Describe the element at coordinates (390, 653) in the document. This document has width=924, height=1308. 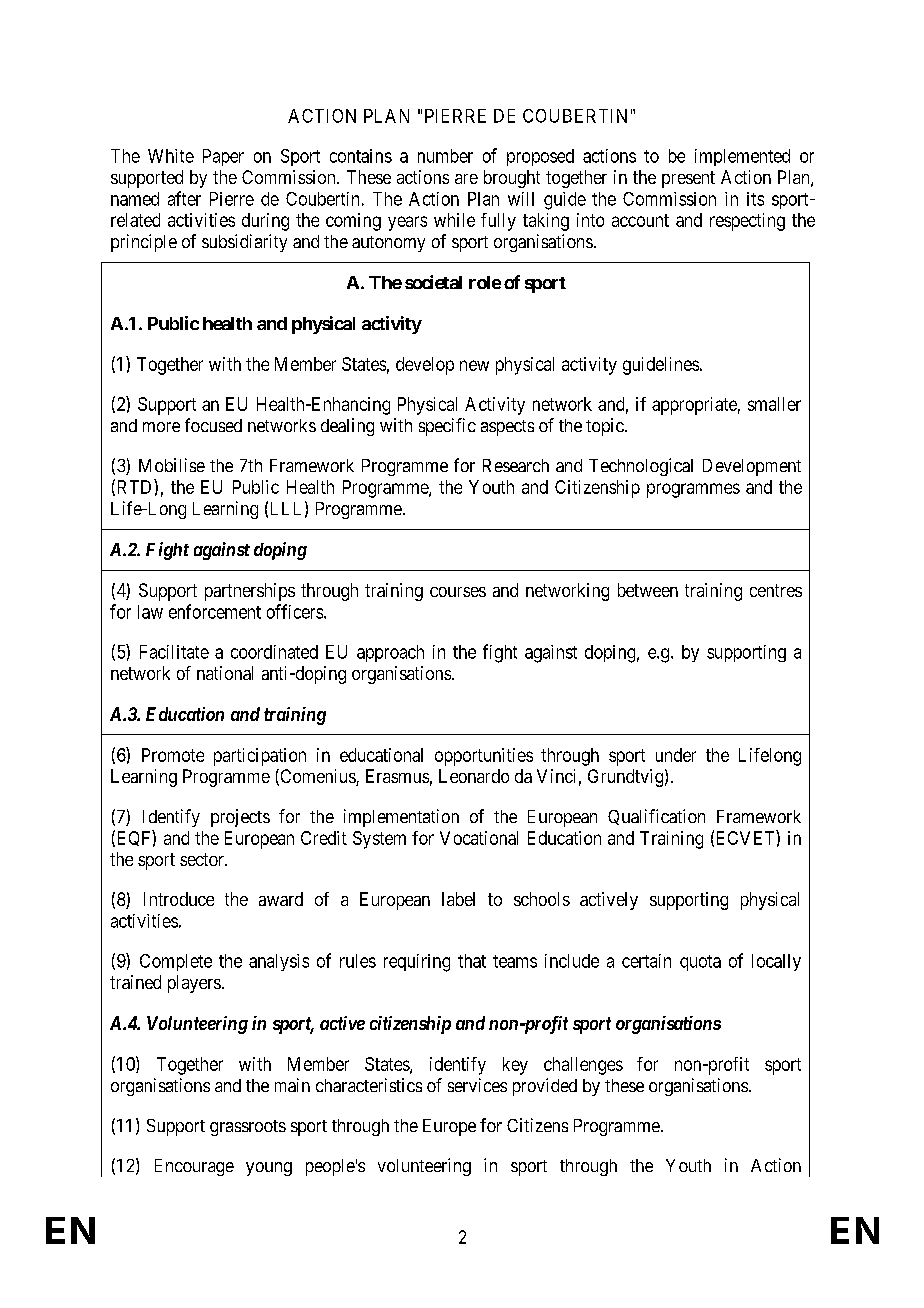
I see `approach` at that location.
